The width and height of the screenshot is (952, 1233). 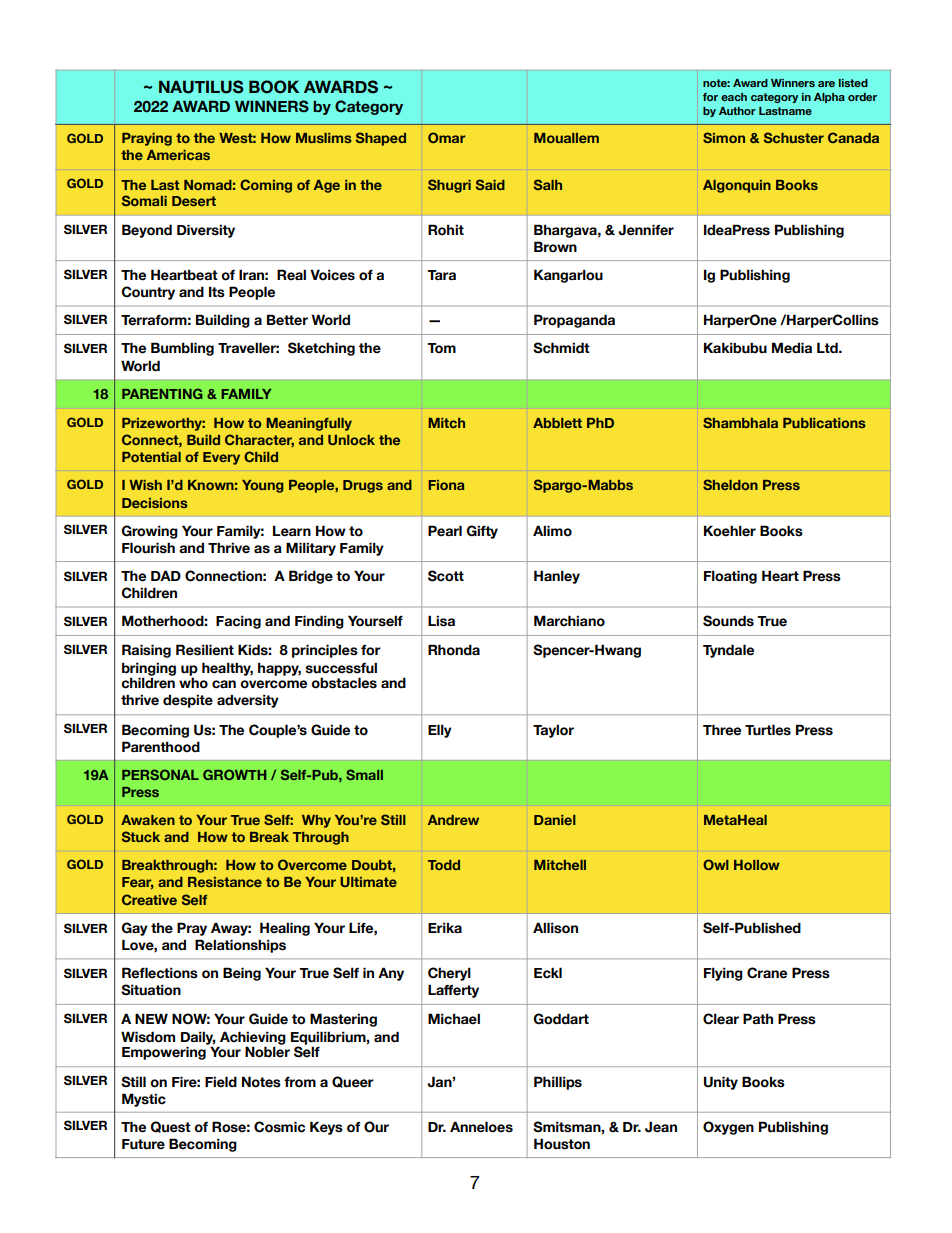 I want to click on Andrew, so click(x=453, y=820).
